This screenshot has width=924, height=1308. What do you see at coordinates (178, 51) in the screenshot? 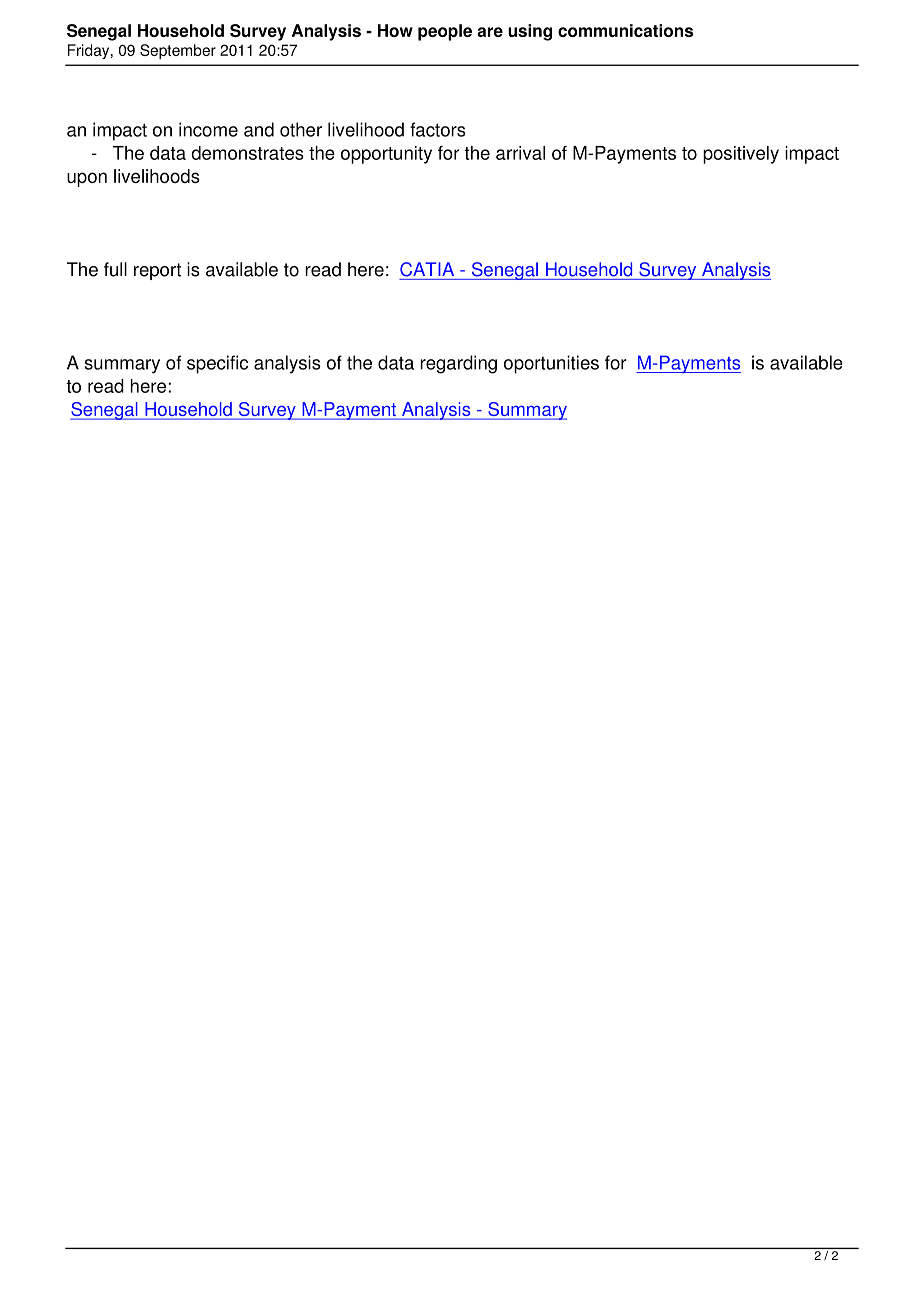
I see `September` at bounding box center [178, 51].
